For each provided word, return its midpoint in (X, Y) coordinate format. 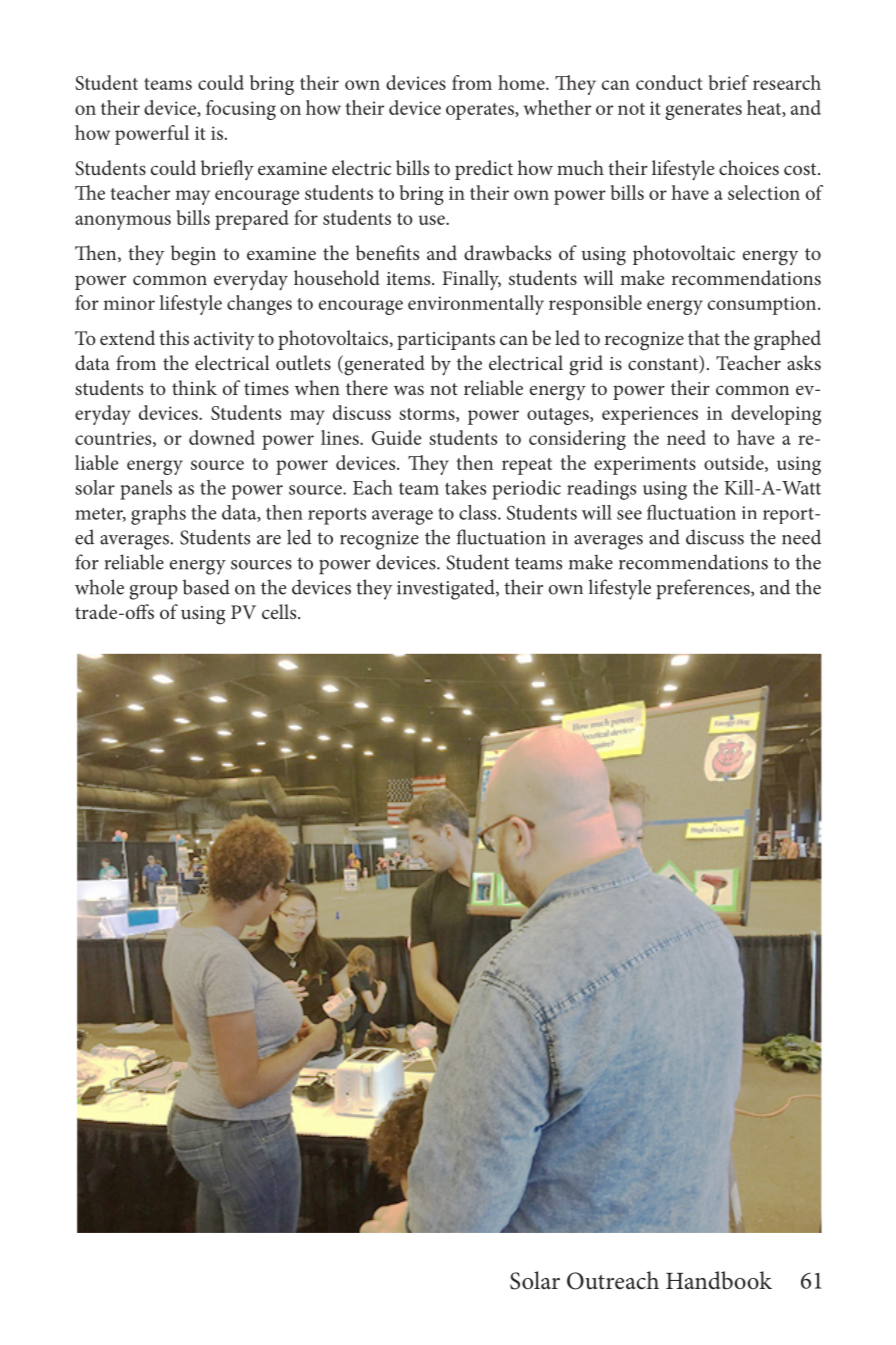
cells (280, 611)
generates (703, 111)
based (206, 587)
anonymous (123, 222)
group (153, 592)
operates (481, 111)
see (629, 515)
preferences (704, 589)
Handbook (719, 1280)
